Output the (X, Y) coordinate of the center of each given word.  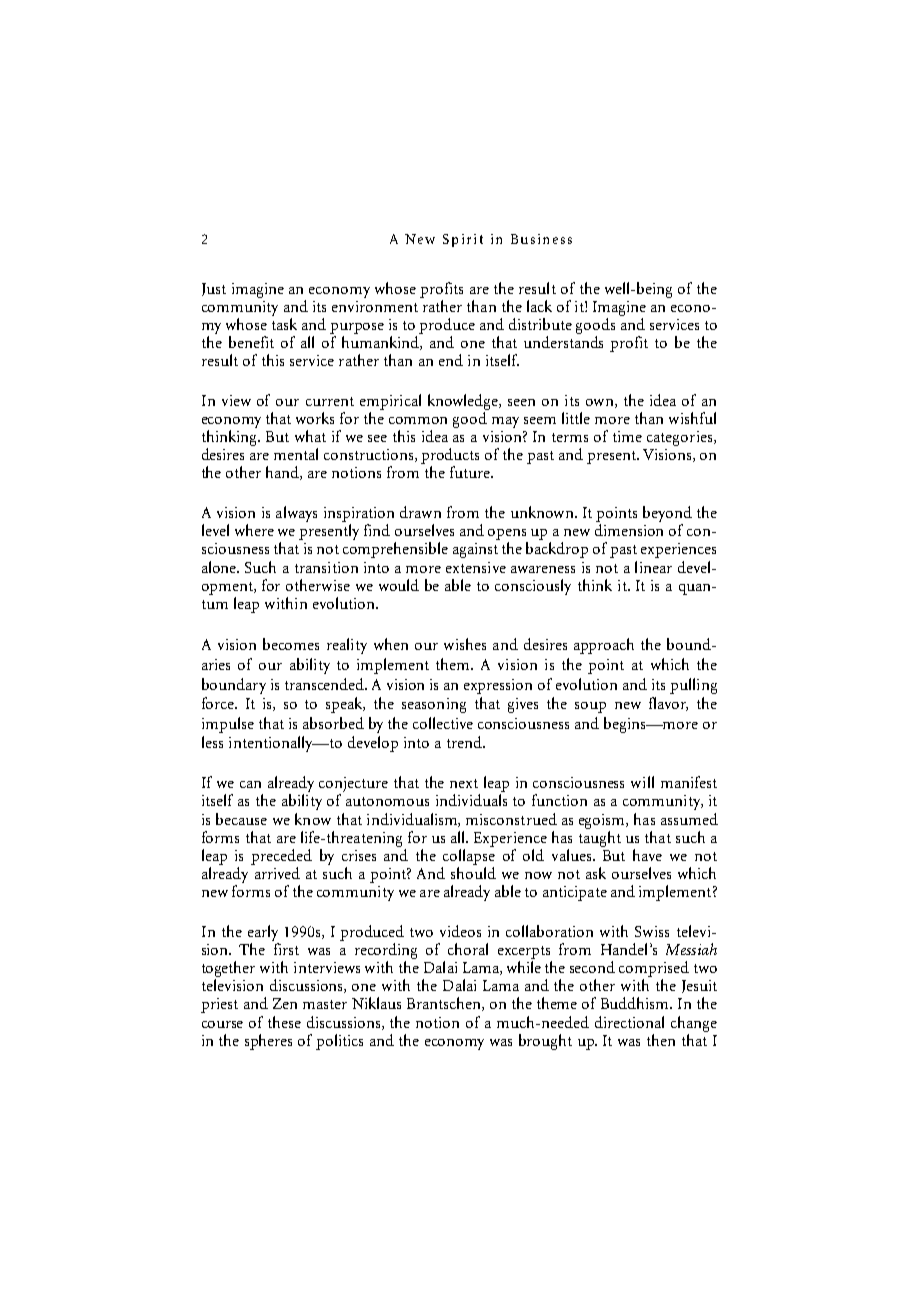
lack (539, 306)
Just (214, 289)
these (284, 1022)
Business (541, 239)
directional (629, 1022)
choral (468, 949)
